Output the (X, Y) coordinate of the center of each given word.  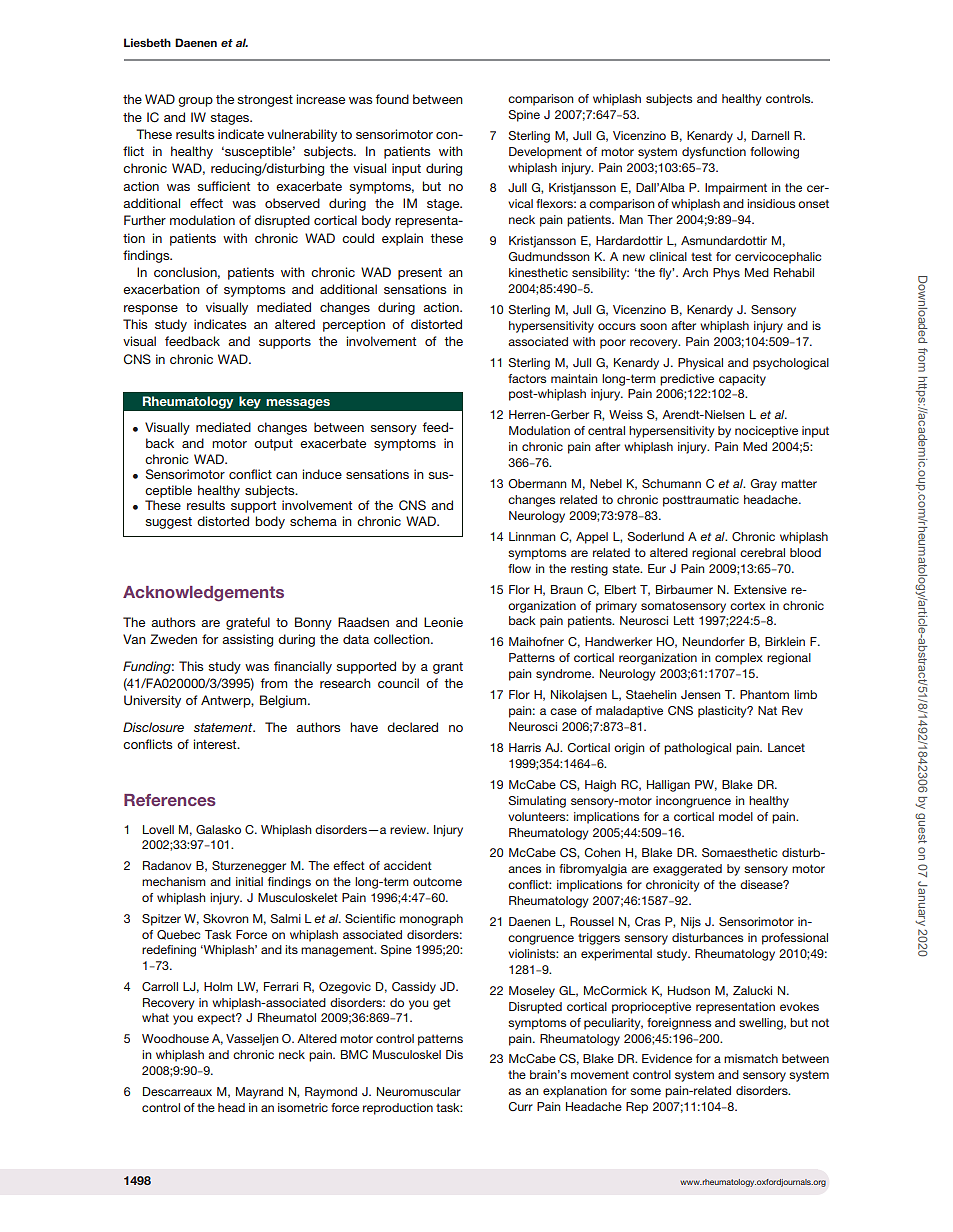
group (195, 102)
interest (216, 744)
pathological (697, 749)
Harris (525, 747)
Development (545, 153)
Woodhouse (175, 1038)
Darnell (770, 135)
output (273, 445)
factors (527, 378)
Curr (520, 1106)
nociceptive (766, 432)
